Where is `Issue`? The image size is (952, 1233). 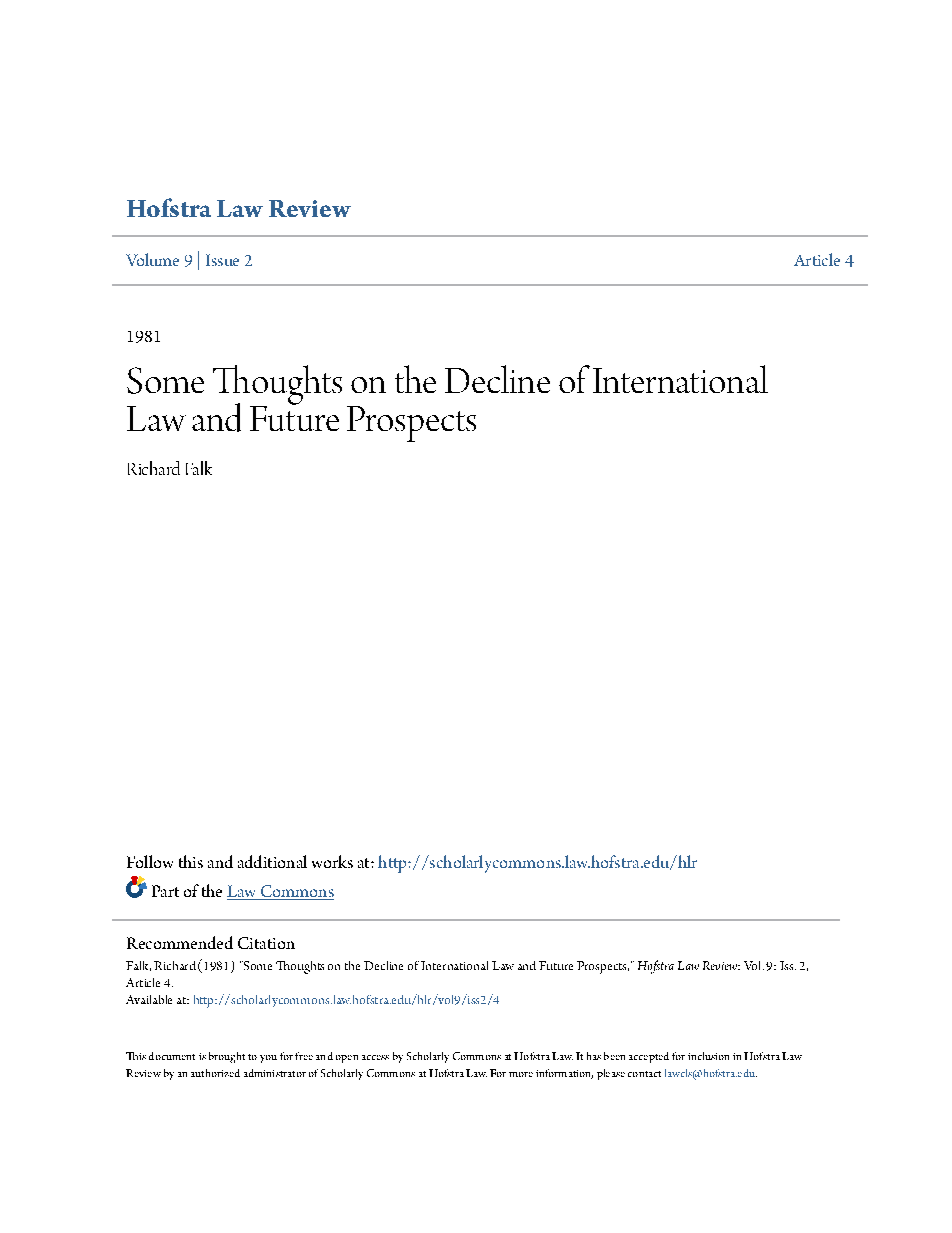
Issue is located at coordinates (222, 260).
